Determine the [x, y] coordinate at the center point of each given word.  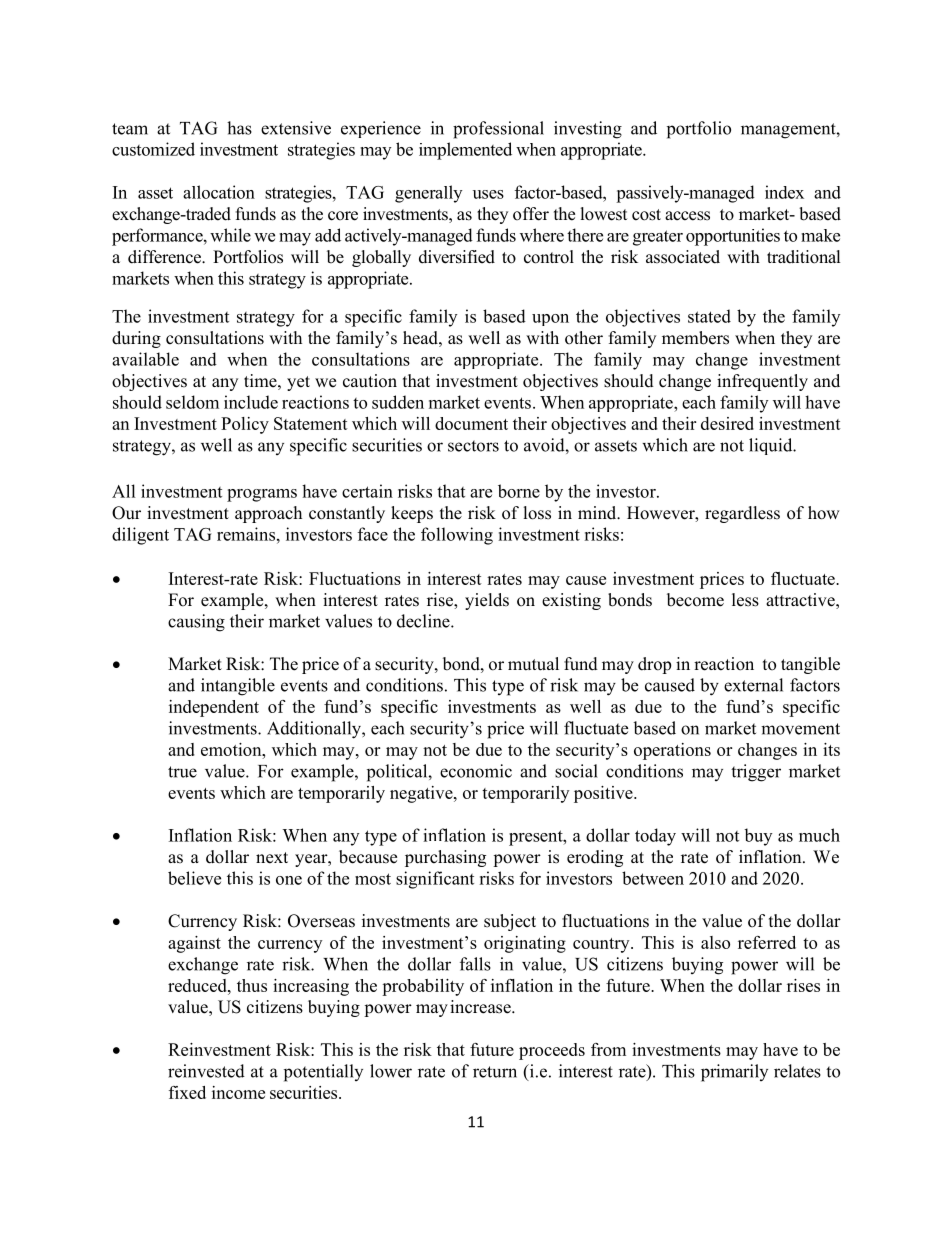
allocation [219, 192]
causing [196, 623]
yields [487, 601]
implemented [465, 151]
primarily [734, 1073]
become [695, 600]
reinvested [206, 1071]
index [784, 192]
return [495, 1072]
